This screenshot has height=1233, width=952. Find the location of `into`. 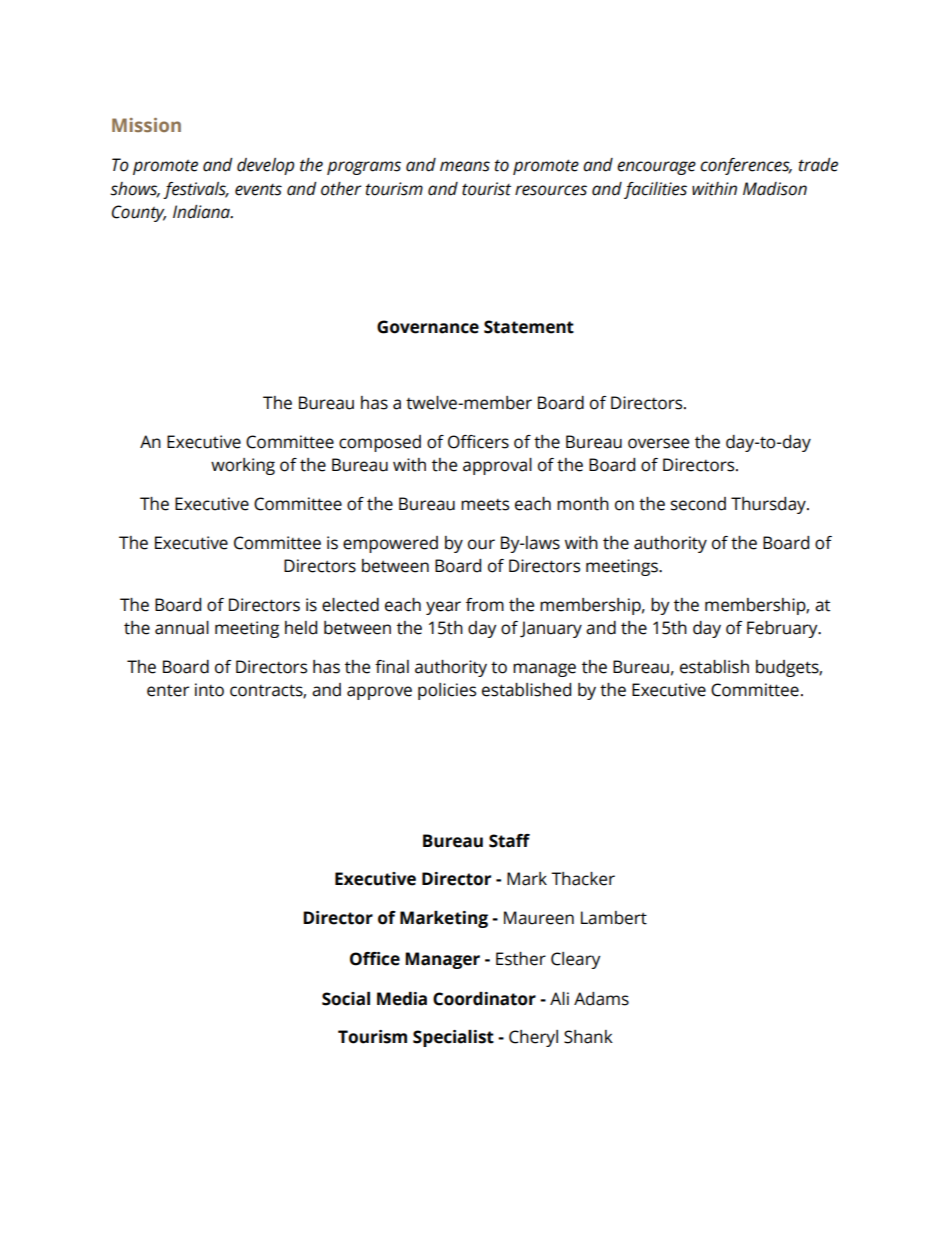

into is located at coordinates (209, 690).
